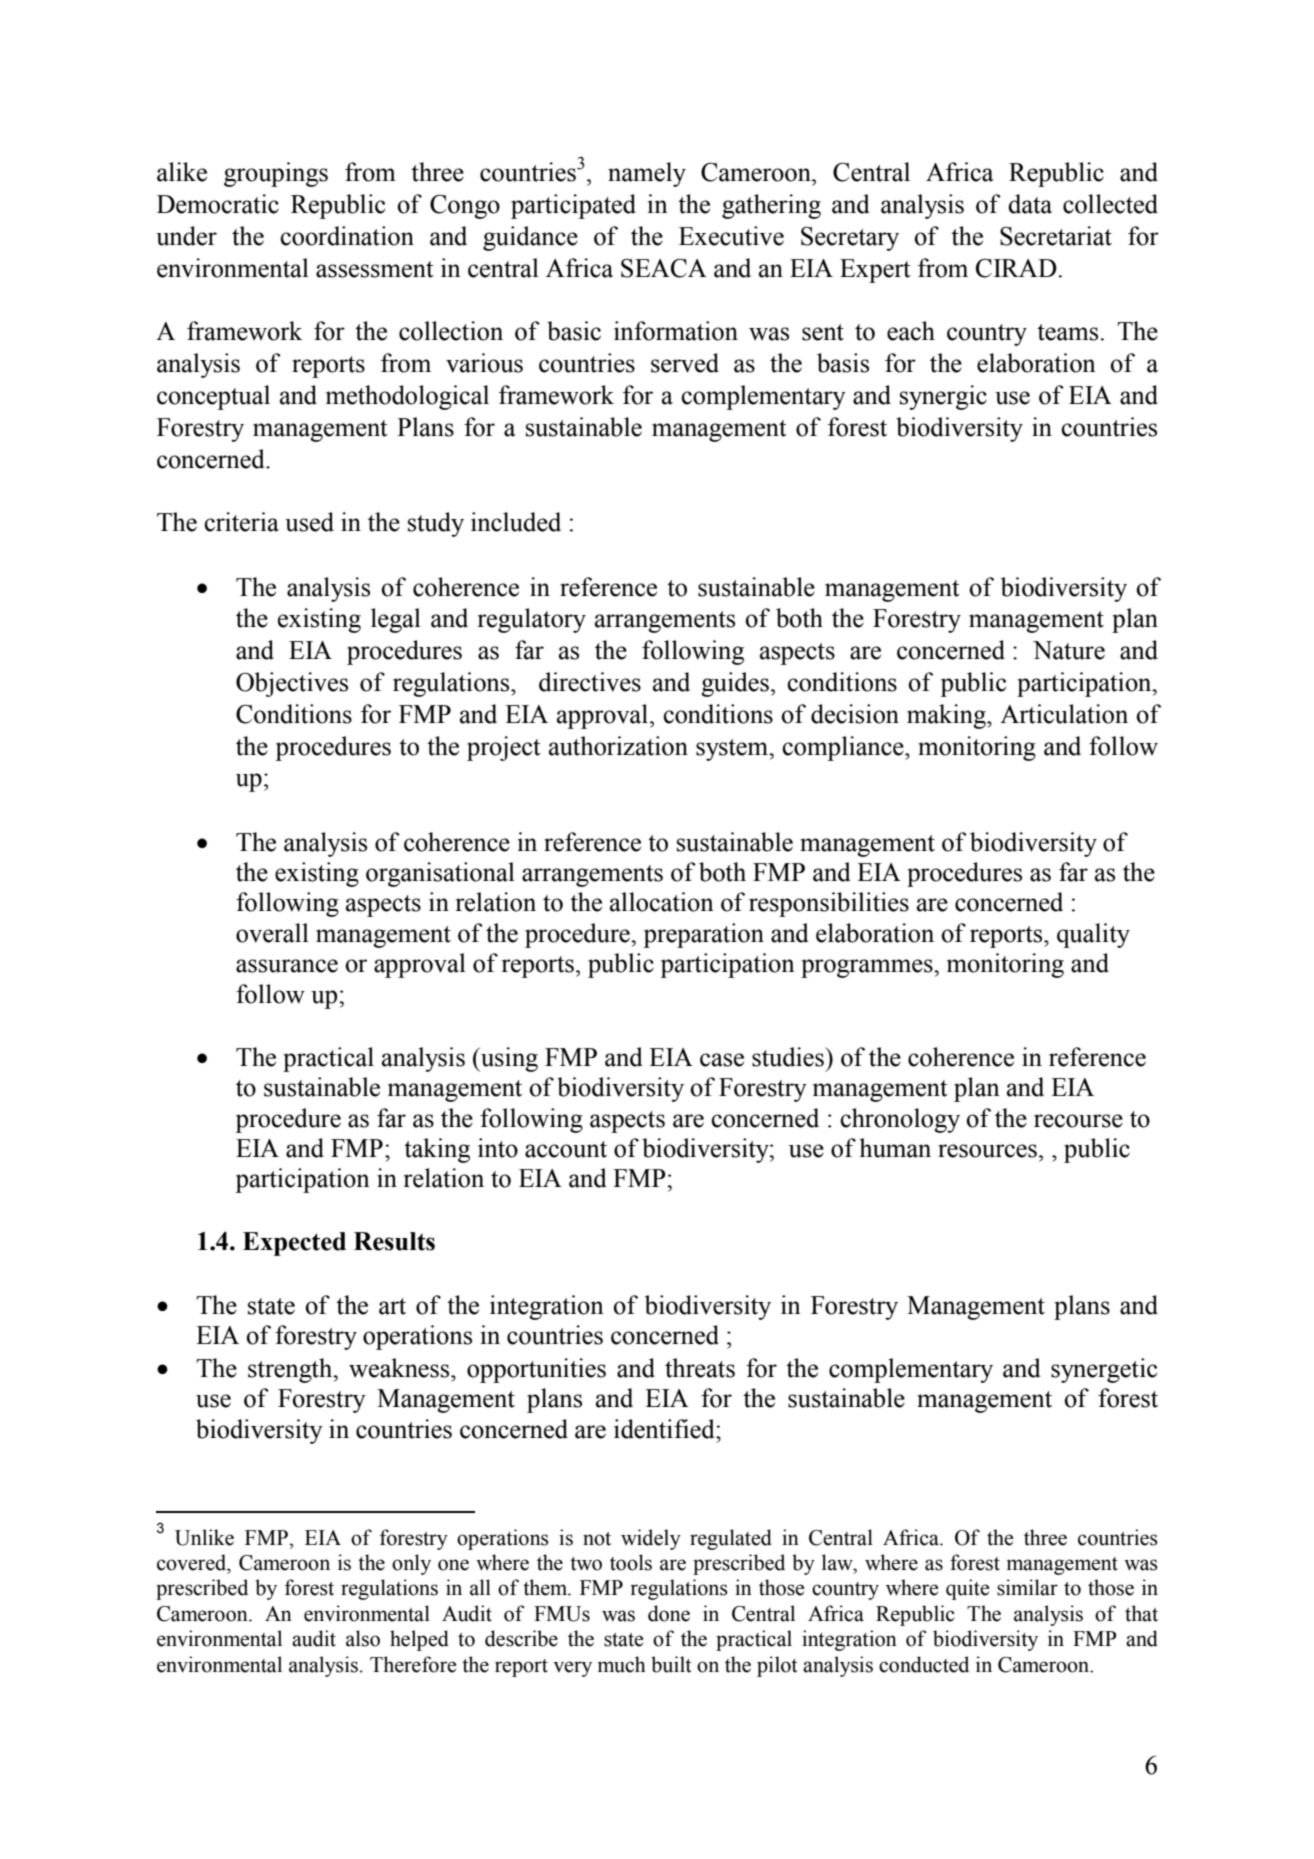  I want to click on also, so click(363, 1638).
